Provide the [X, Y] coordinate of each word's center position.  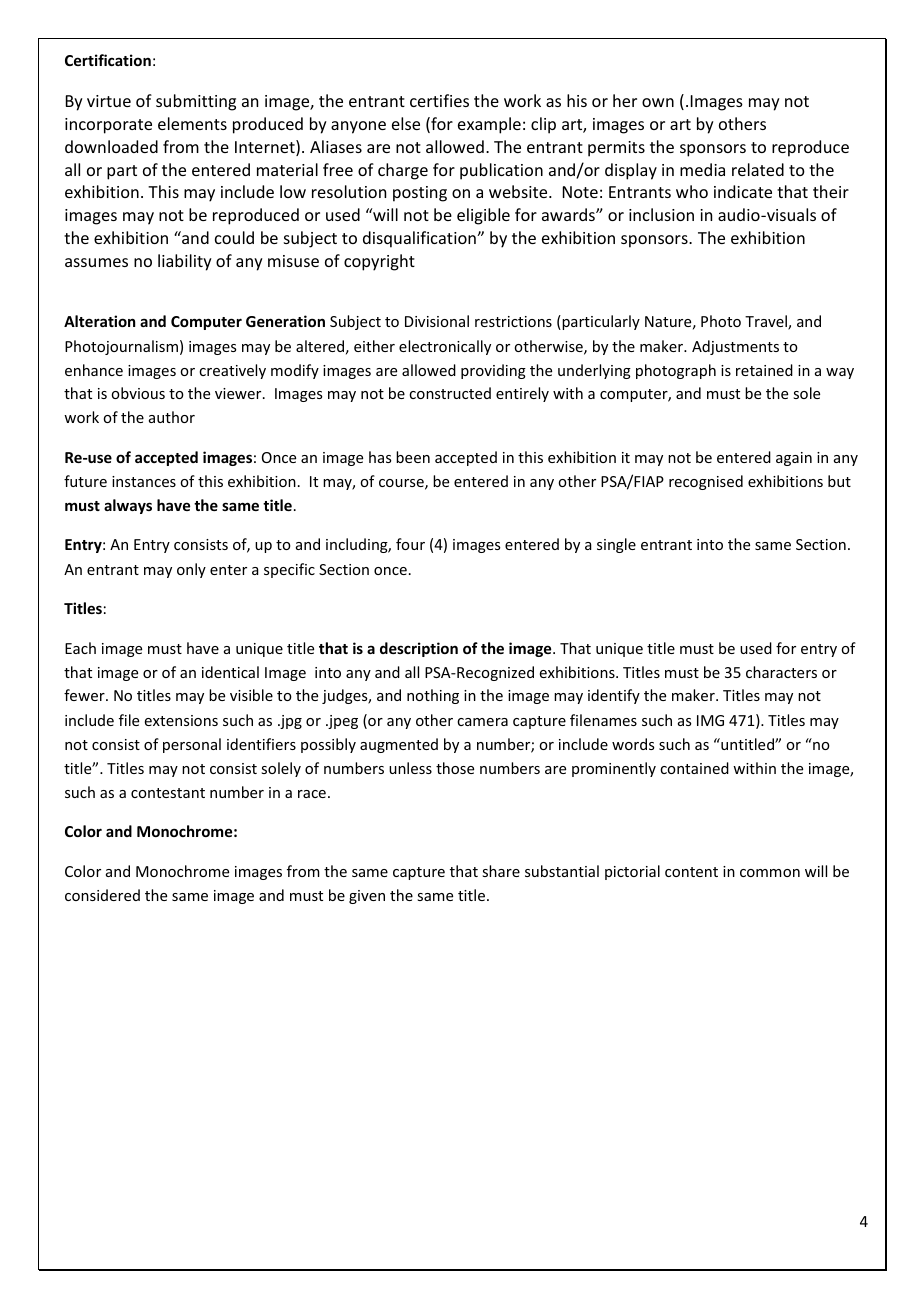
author [172, 417]
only [191, 570]
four [410, 544]
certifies [439, 100]
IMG [710, 720]
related [758, 169]
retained [764, 370]
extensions [181, 720]
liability [185, 262]
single [616, 545]
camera [482, 722]
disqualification [420, 239]
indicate [743, 191]
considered [102, 895]
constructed [450, 393]
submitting [196, 102]
